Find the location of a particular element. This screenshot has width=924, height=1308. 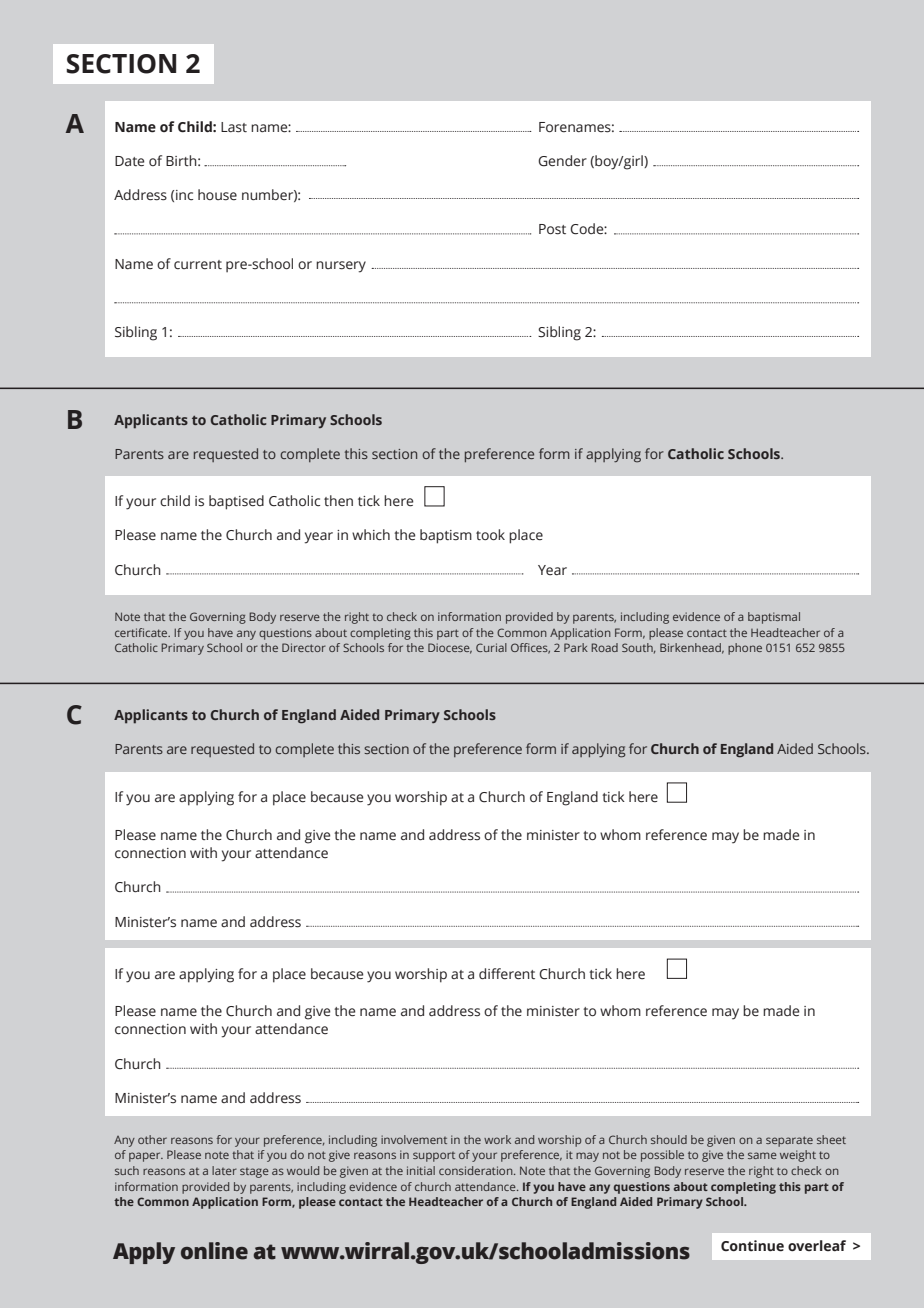

Diocese is located at coordinates (450, 648).
